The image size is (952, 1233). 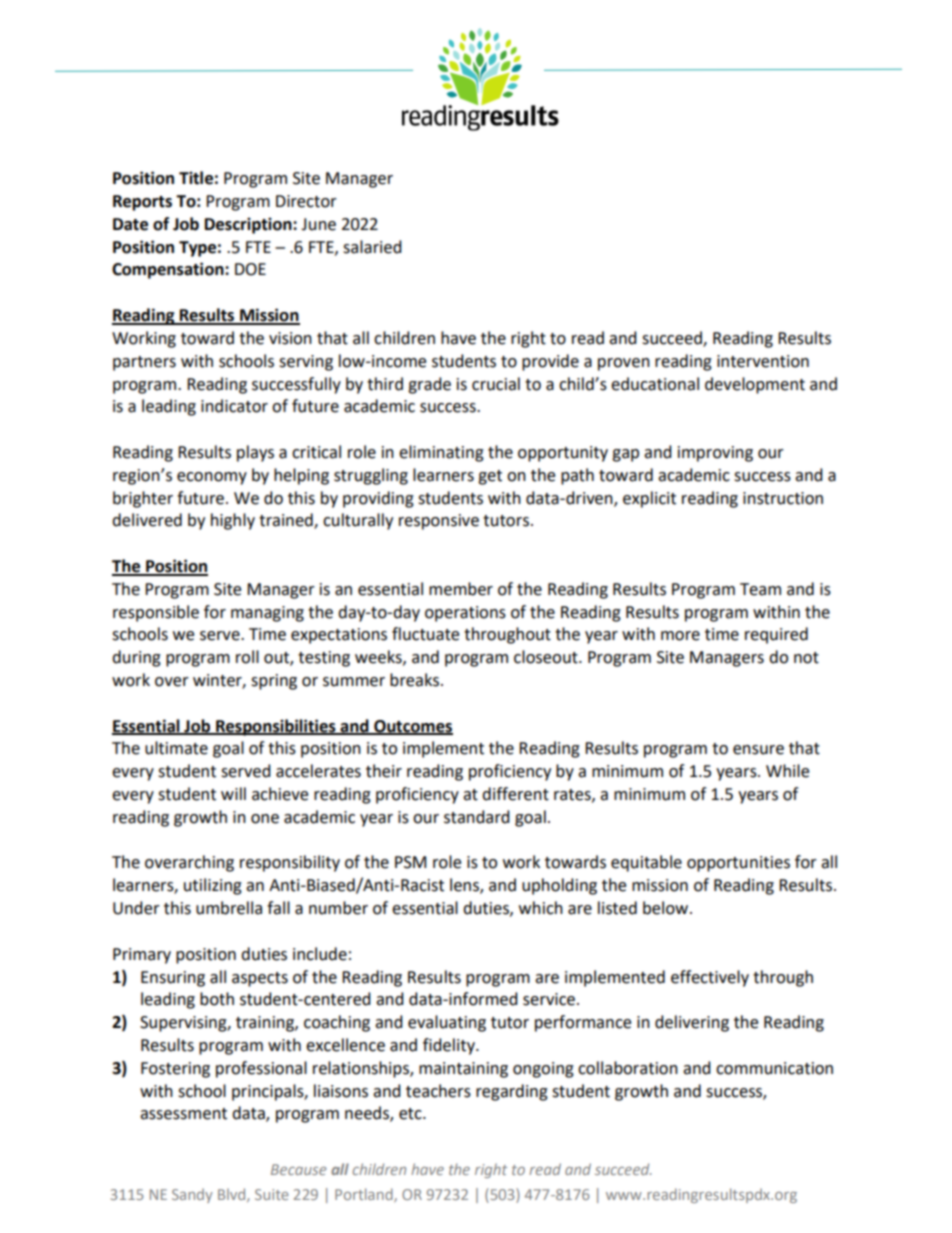 I want to click on utilizing, so click(x=213, y=886).
